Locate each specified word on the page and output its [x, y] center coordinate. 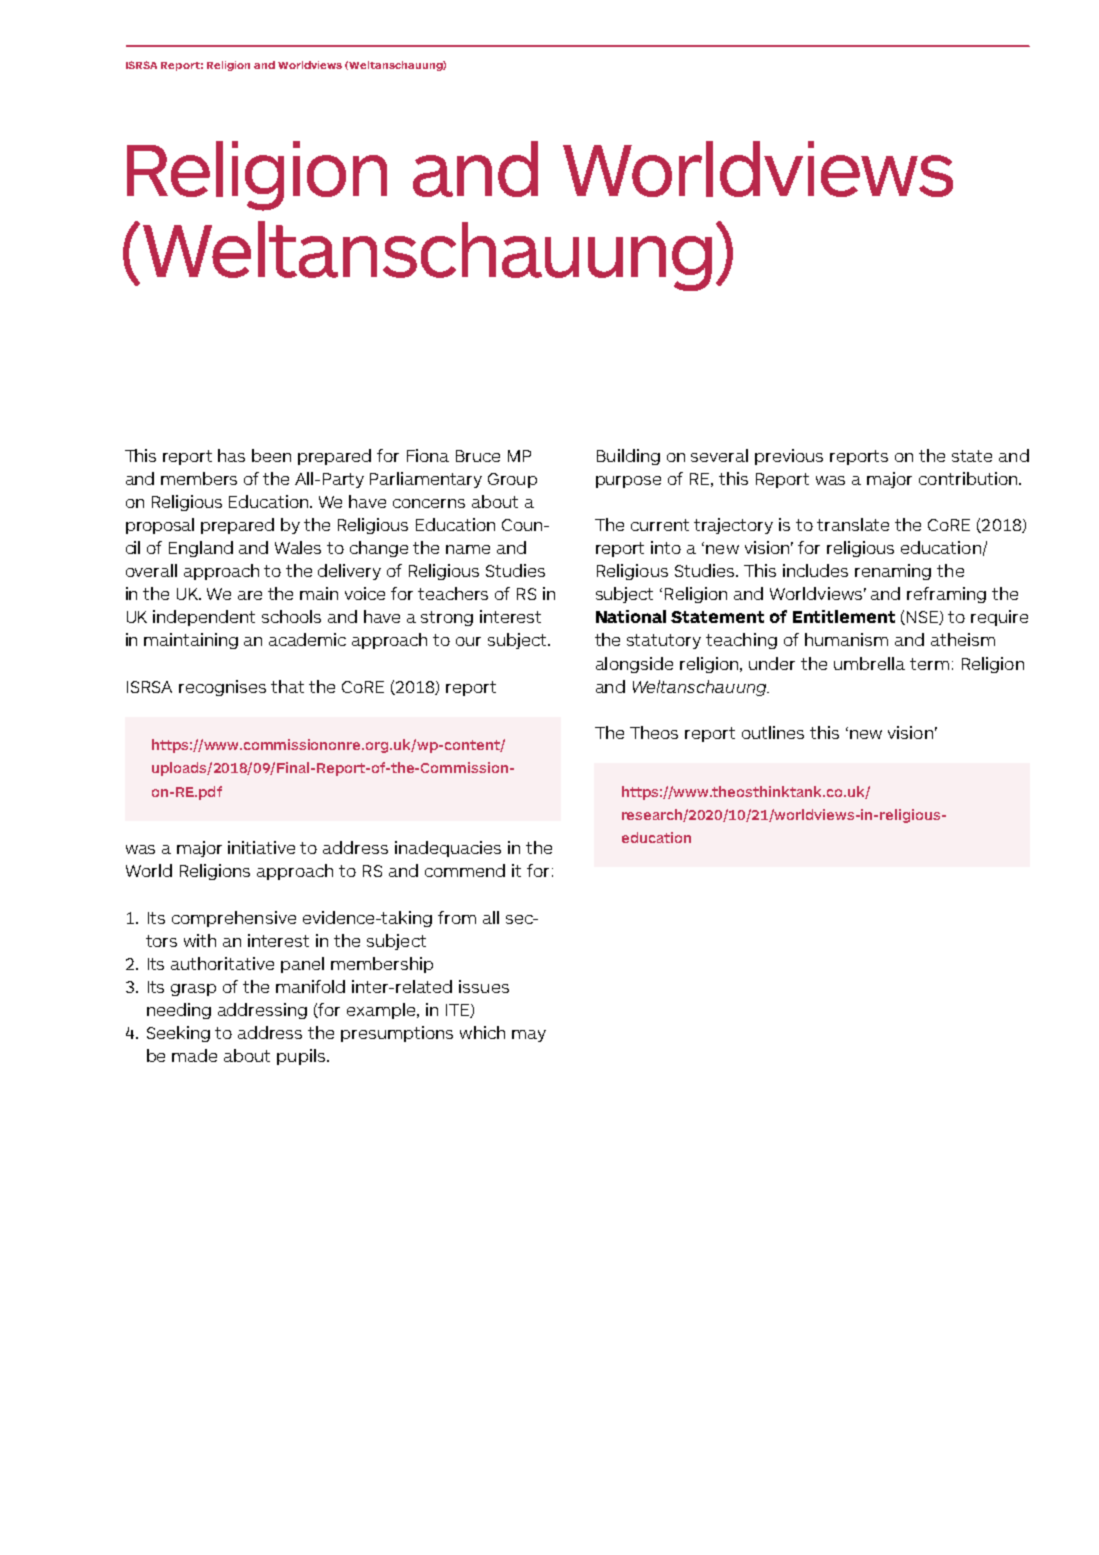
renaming [893, 572]
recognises [222, 688]
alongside [634, 665]
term [929, 664]
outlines [773, 732]
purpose [628, 482]
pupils [301, 1057]
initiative [261, 847]
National [631, 616]
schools [291, 616]
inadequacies [448, 849]
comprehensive [234, 919]
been [271, 455]
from [457, 917]
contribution [968, 478]
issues [484, 986]
